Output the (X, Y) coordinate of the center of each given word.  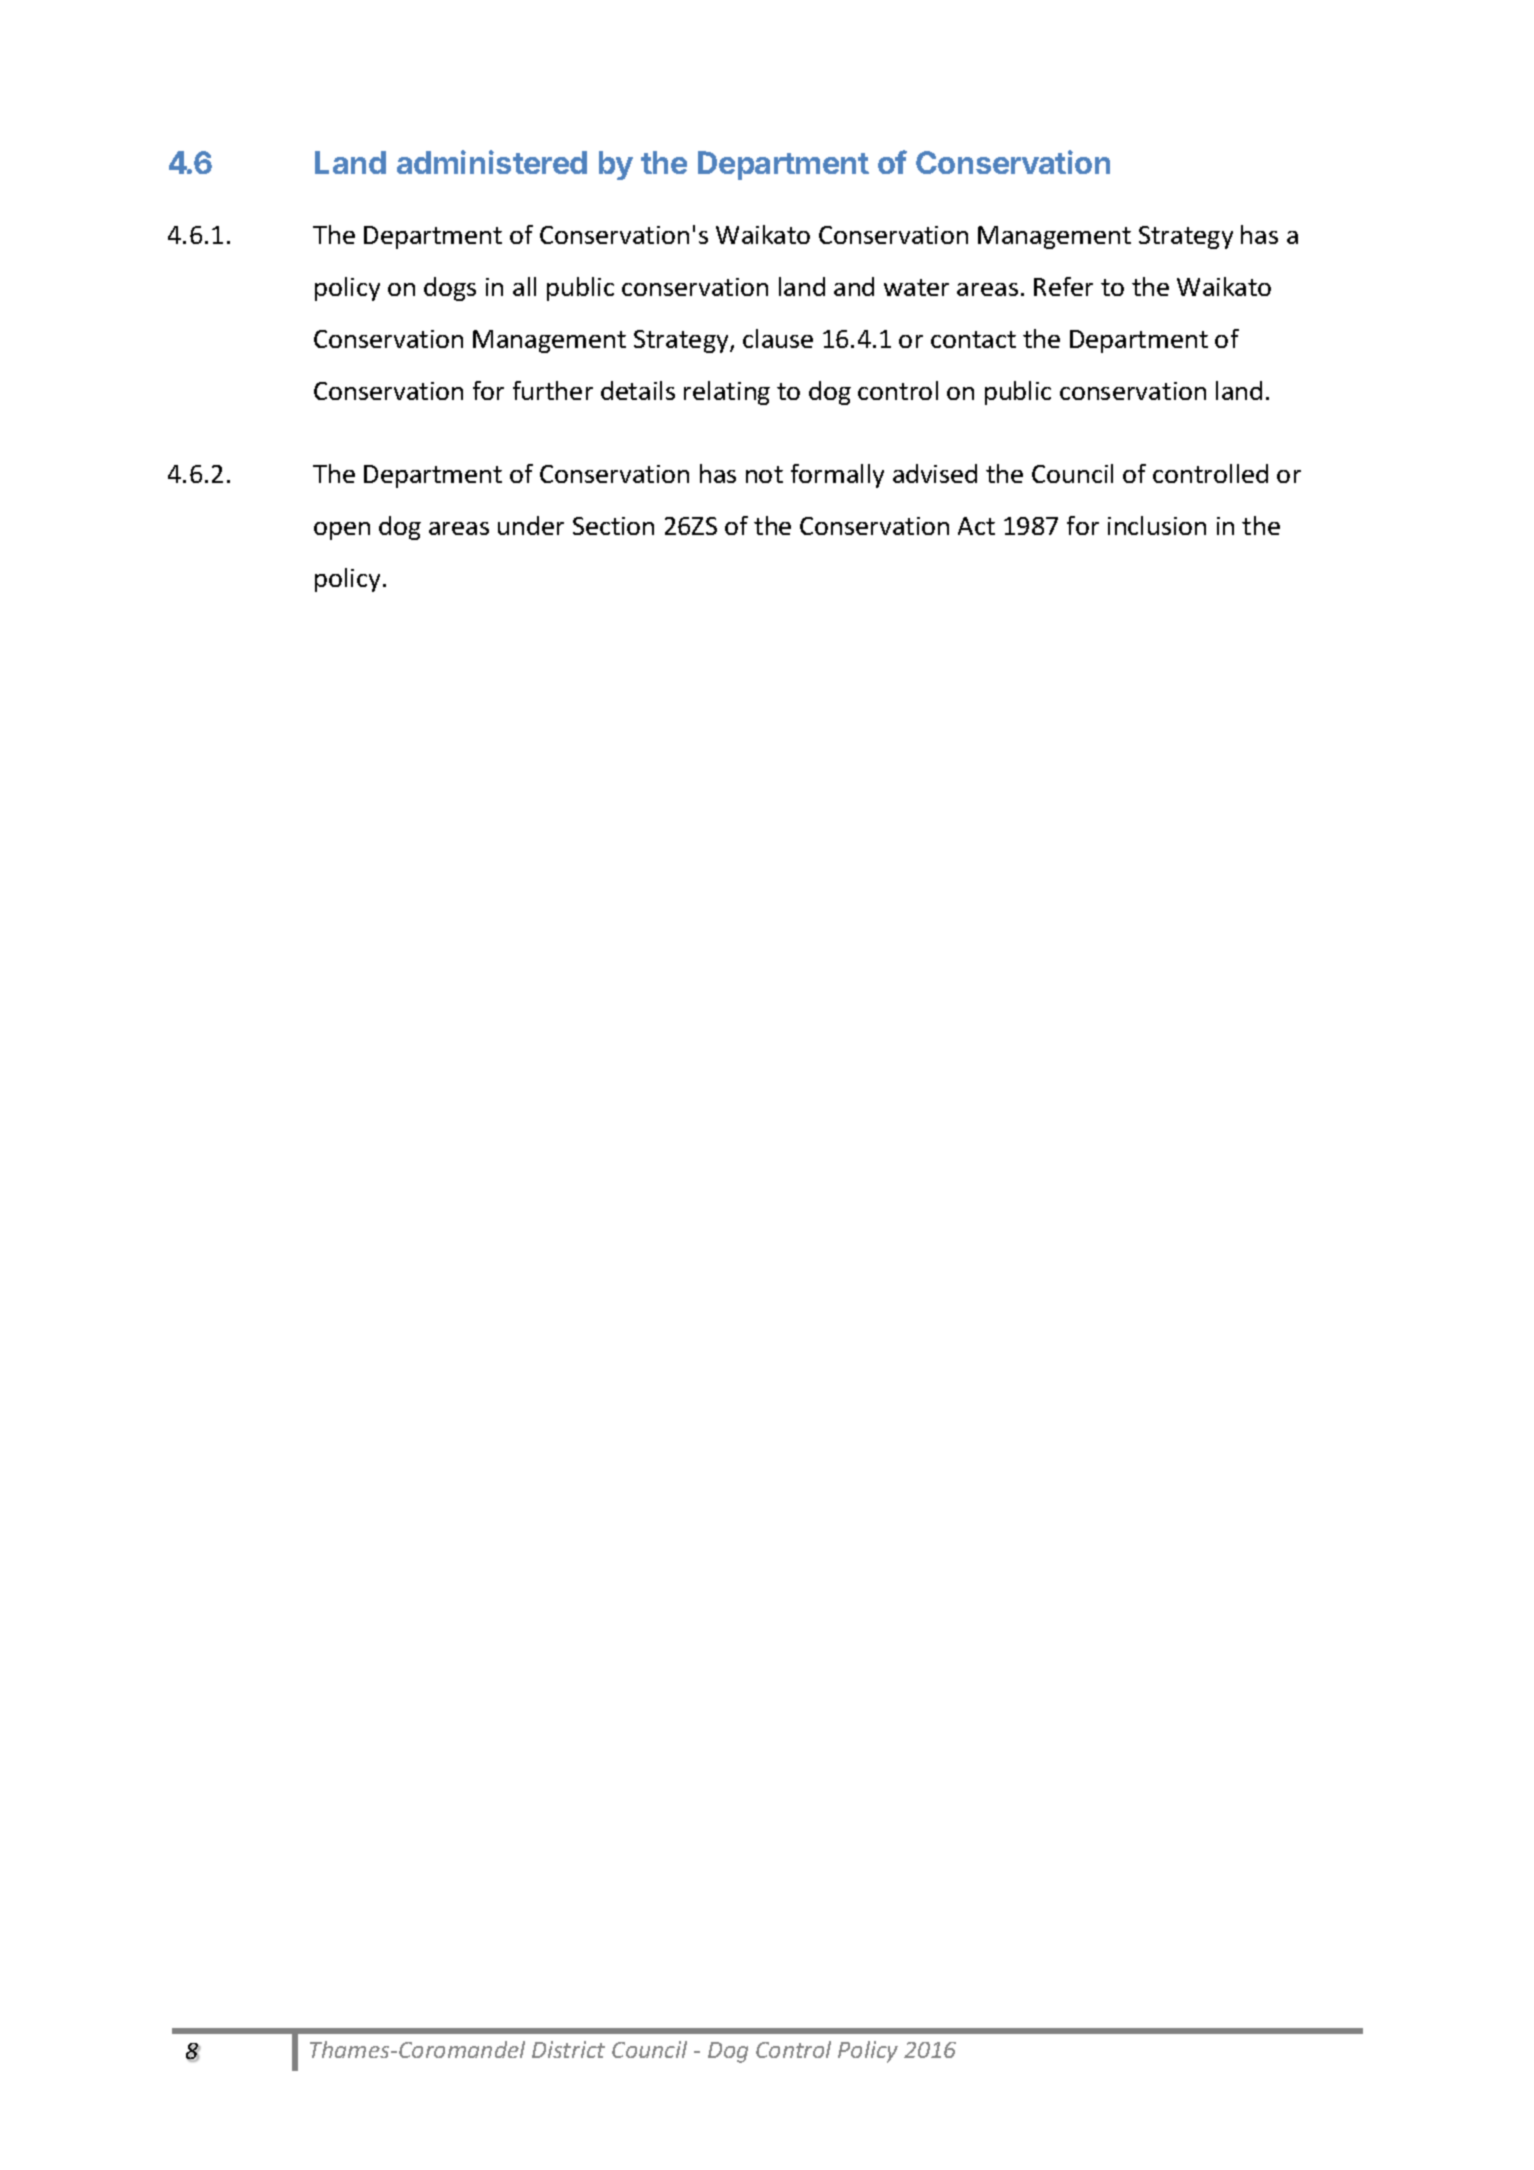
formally (837, 476)
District (568, 2049)
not (764, 474)
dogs (450, 289)
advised (935, 473)
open (342, 531)
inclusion (1157, 525)
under (531, 525)
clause (778, 338)
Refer (1063, 286)
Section (613, 526)
